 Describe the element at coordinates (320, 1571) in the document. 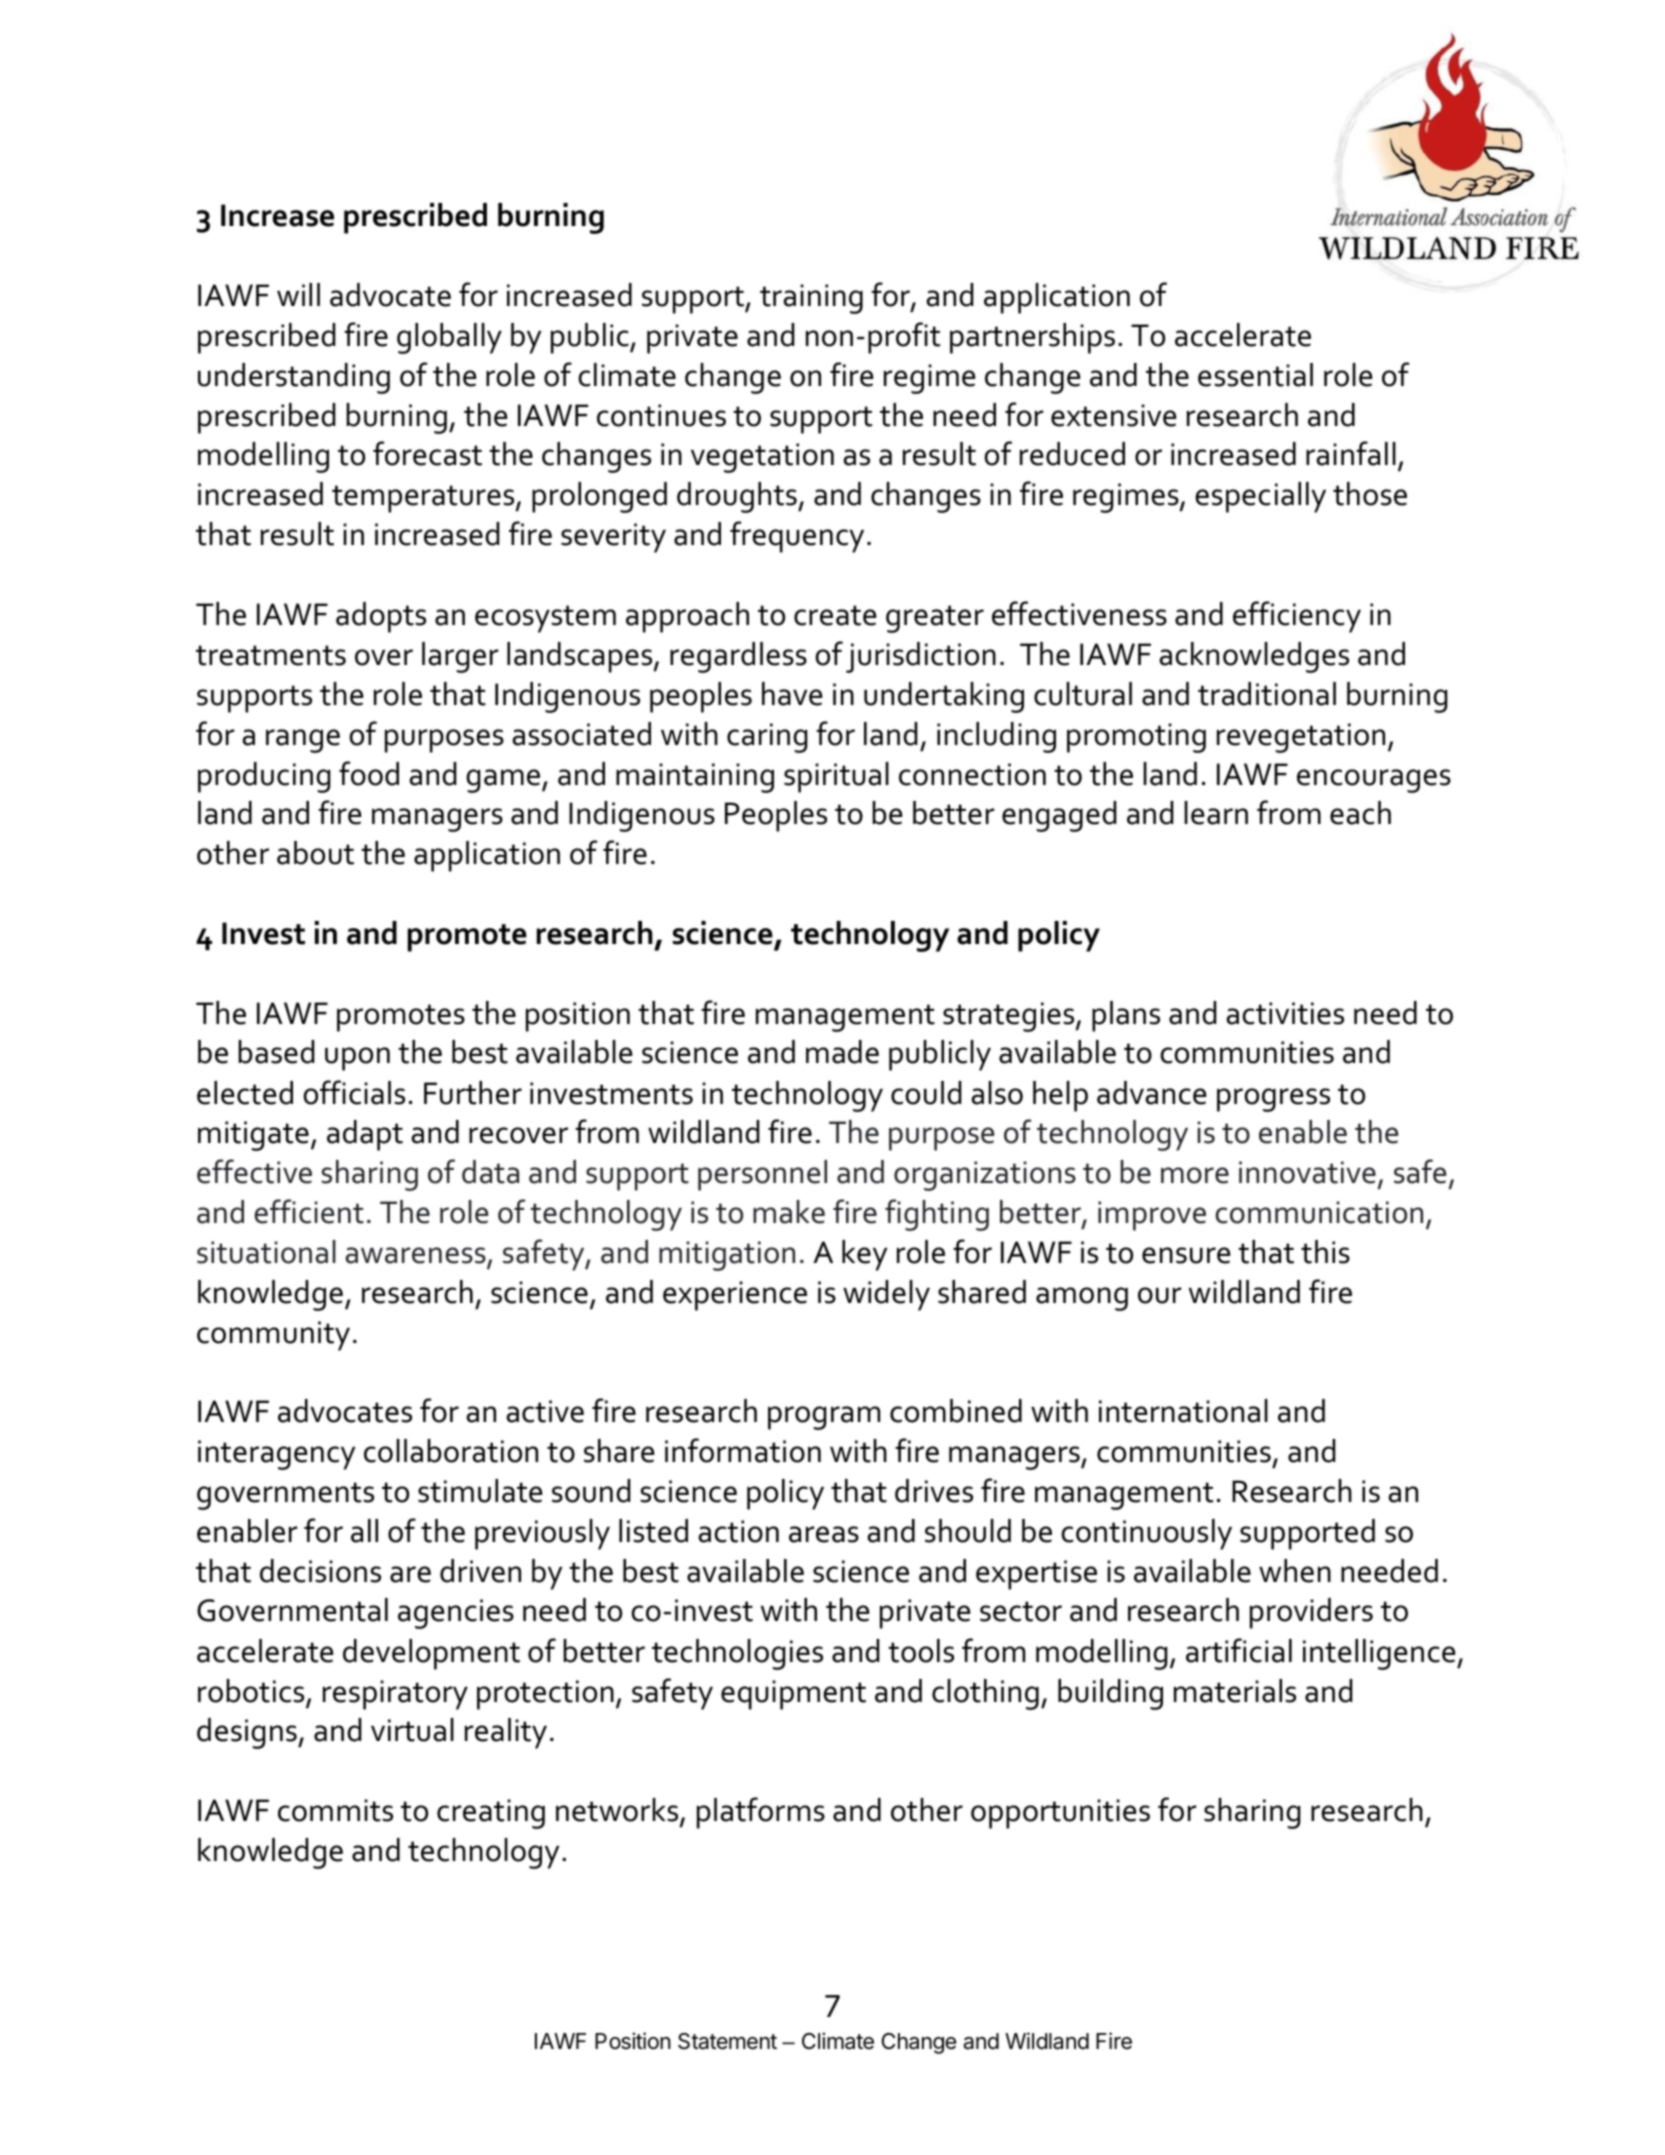

I see `decisions` at that location.
